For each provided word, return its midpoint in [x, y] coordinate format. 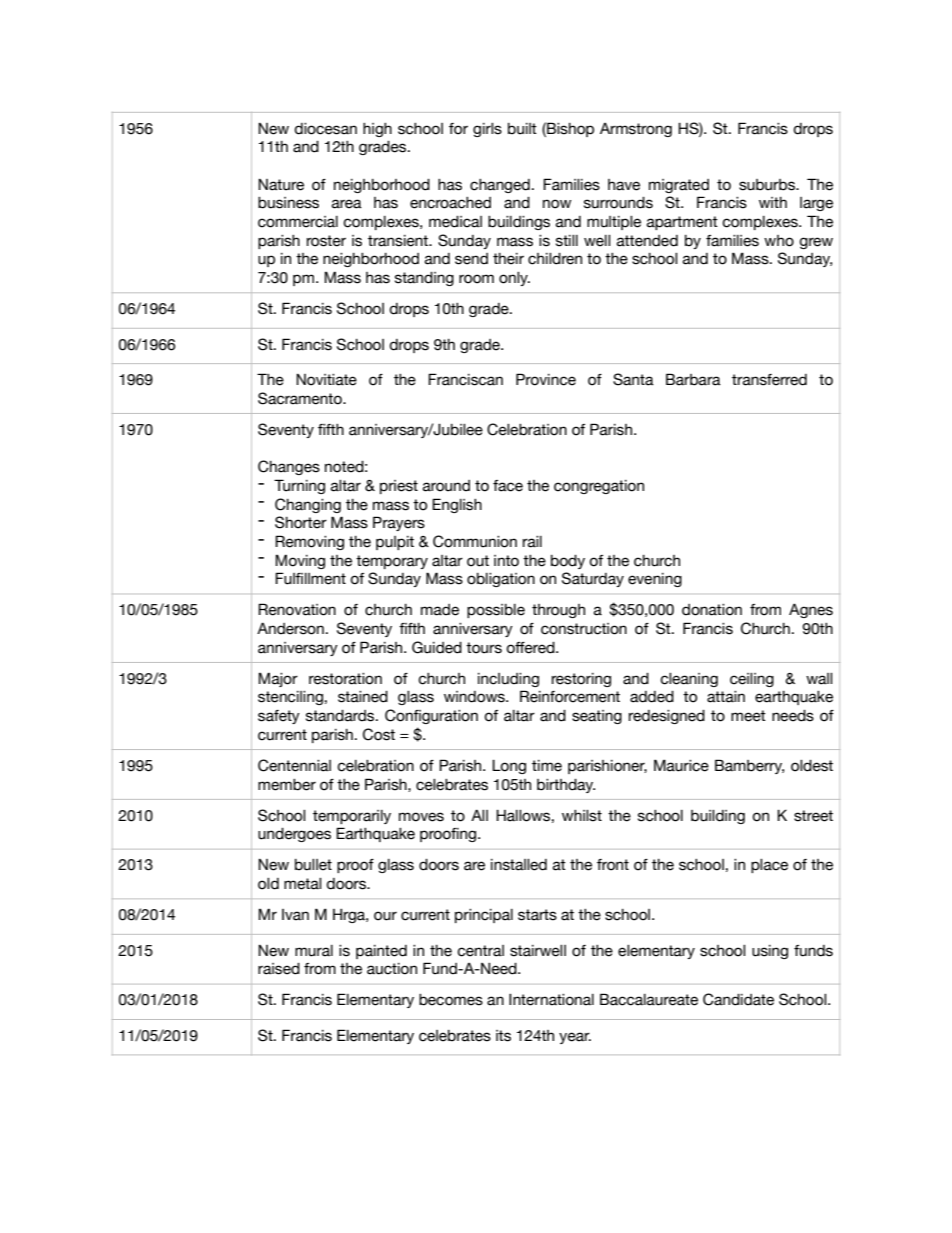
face [508, 486]
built [522, 129]
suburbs [768, 185]
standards [341, 716]
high [377, 130]
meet [748, 716]
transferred [769, 380]
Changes [289, 467]
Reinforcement [570, 696]
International [551, 1000]
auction [392, 969]
